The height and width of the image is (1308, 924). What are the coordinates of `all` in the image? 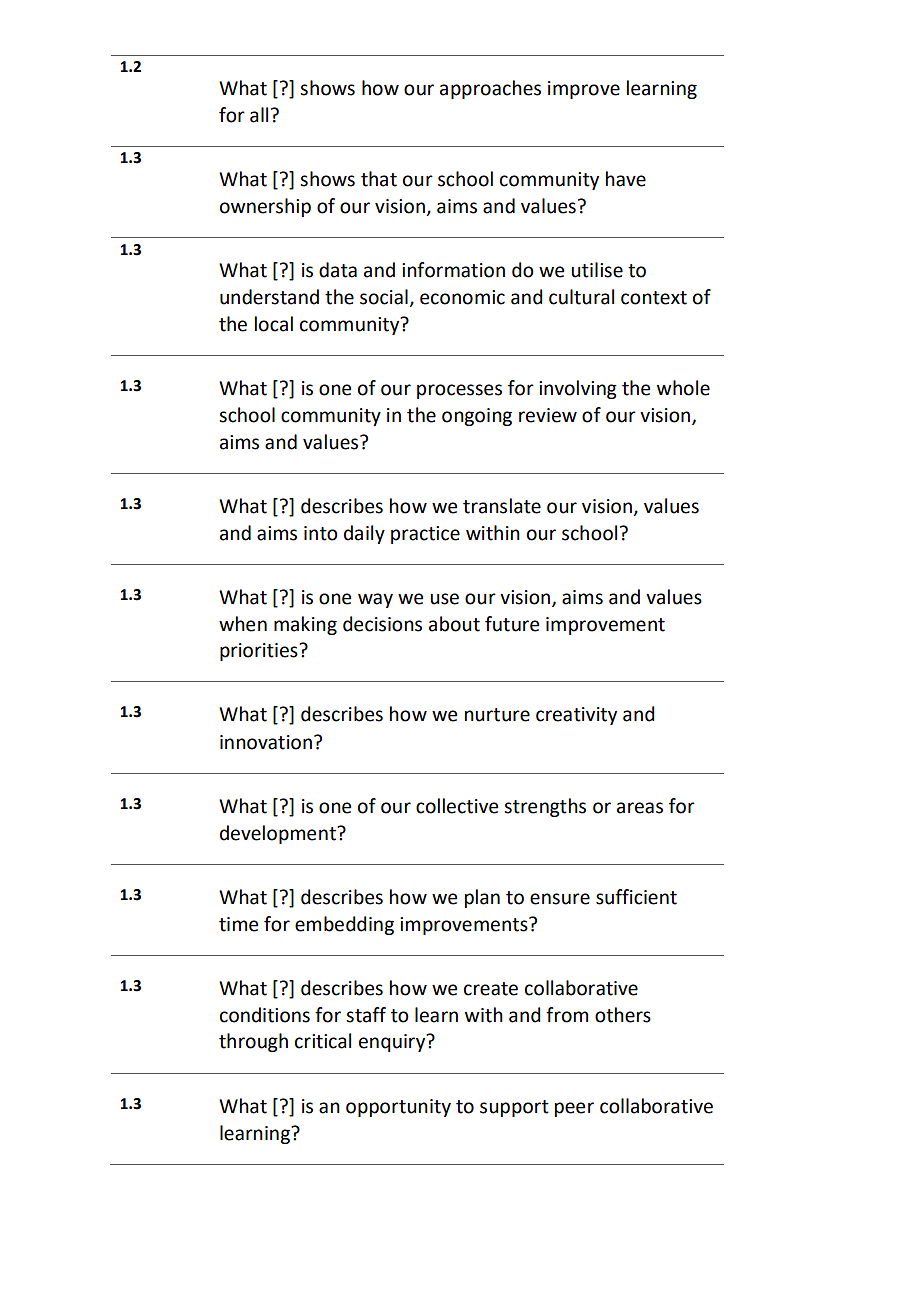 It's located at (259, 115).
